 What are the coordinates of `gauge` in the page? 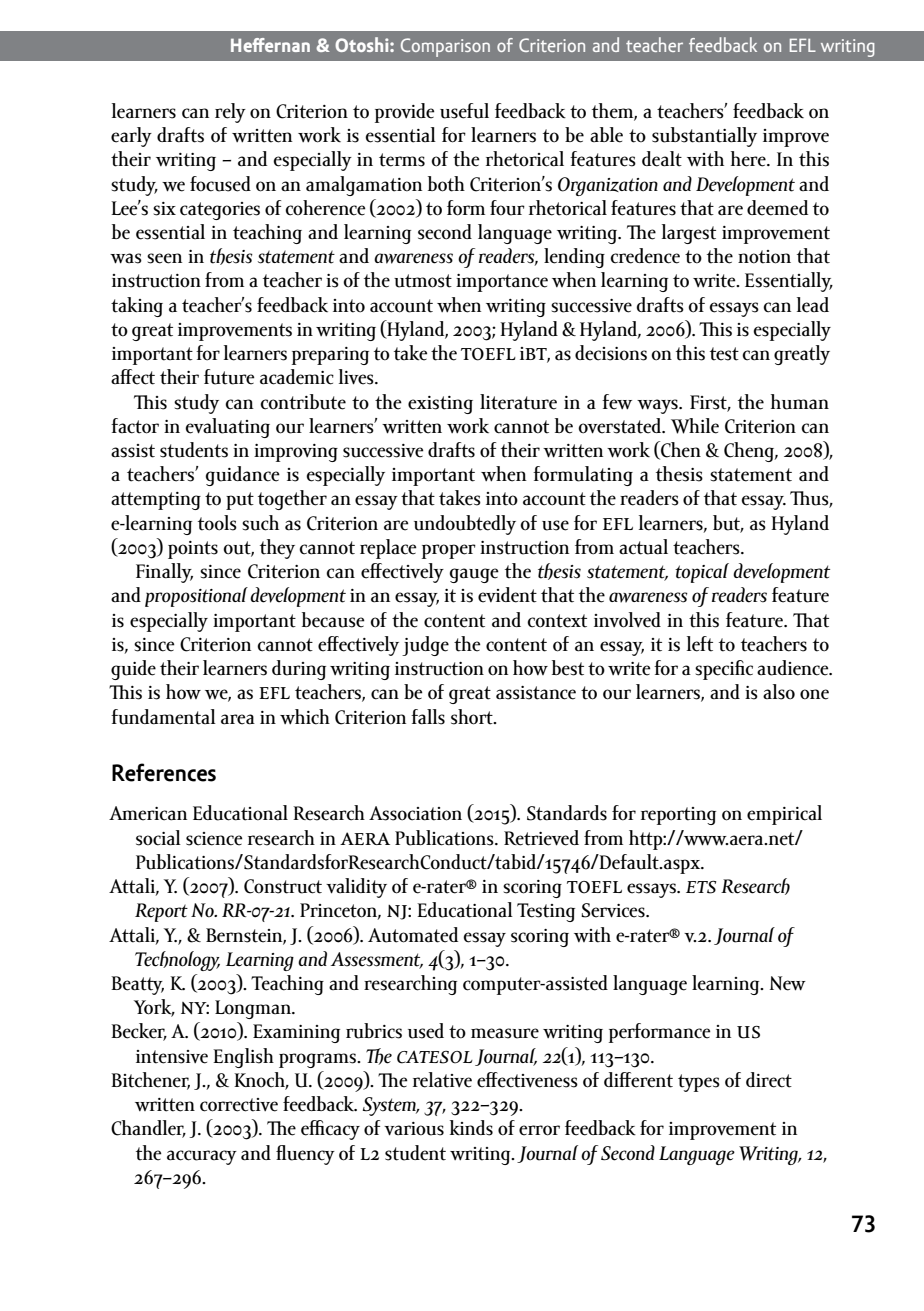 It's located at (474, 575).
